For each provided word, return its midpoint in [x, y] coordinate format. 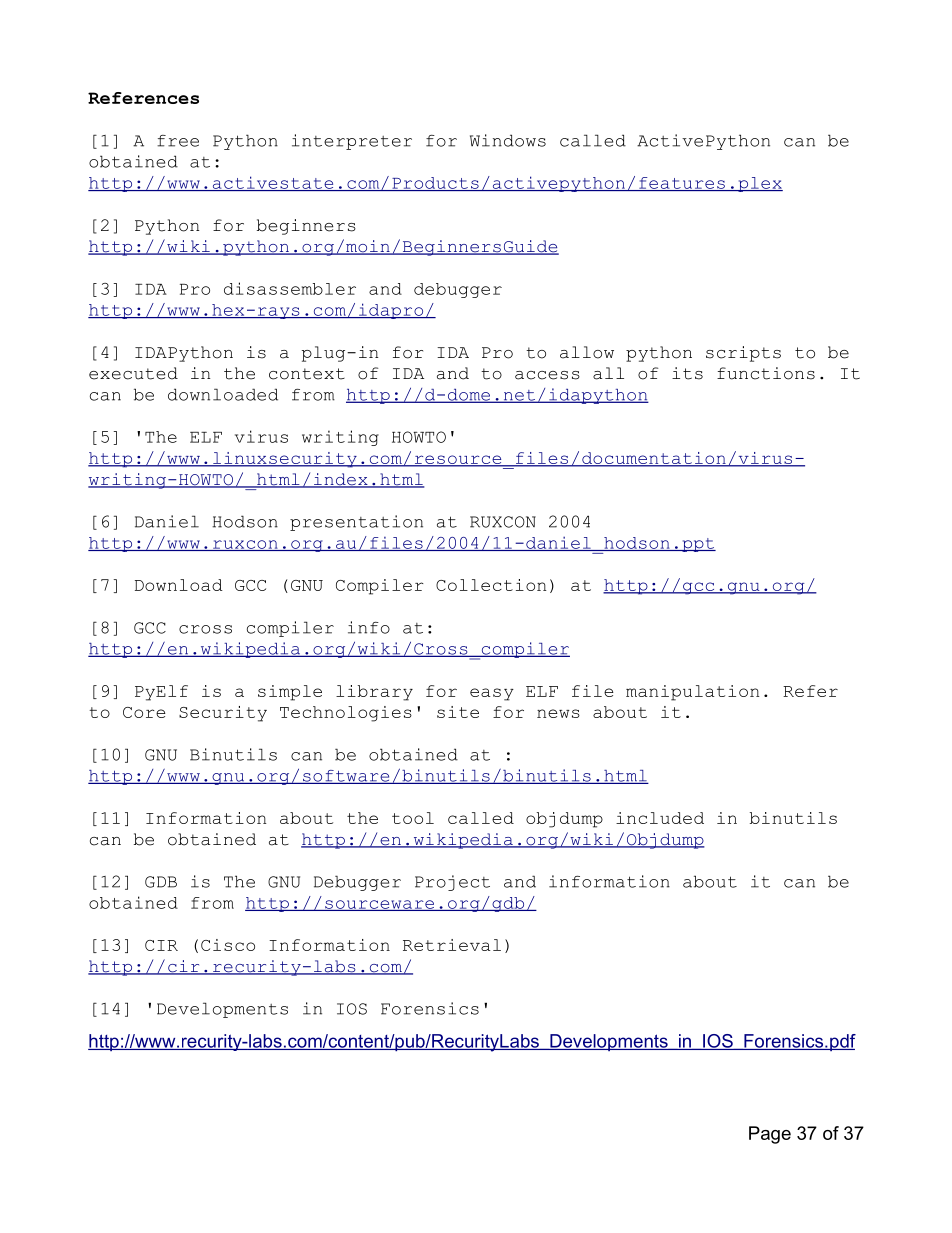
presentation [356, 523]
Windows [508, 140]
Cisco [228, 945]
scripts [743, 354]
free [178, 141]
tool [413, 818]
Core [144, 712]
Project [452, 883]
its [687, 373]
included [660, 818]
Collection [491, 585]
